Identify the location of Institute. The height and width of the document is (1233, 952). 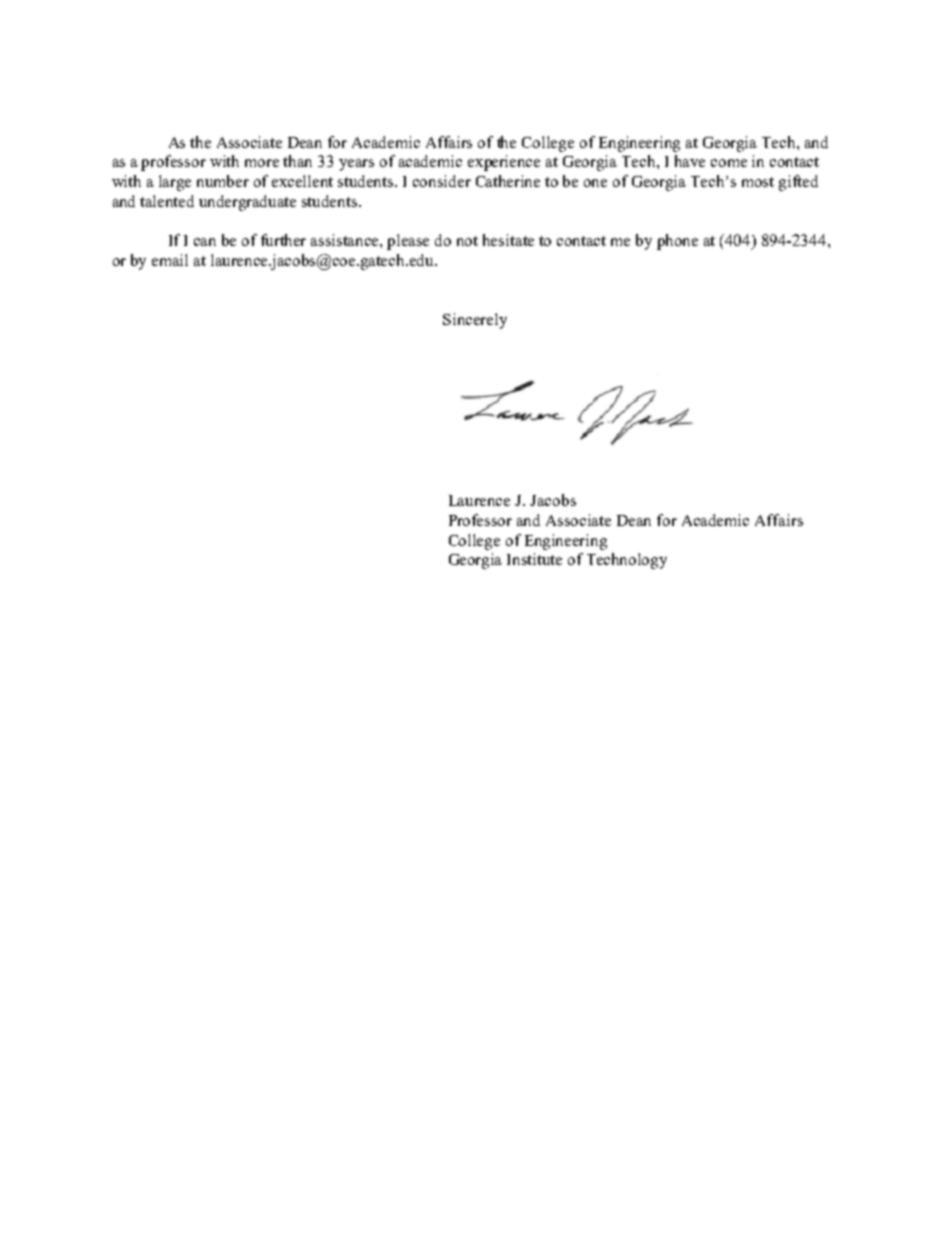
(534, 559).
